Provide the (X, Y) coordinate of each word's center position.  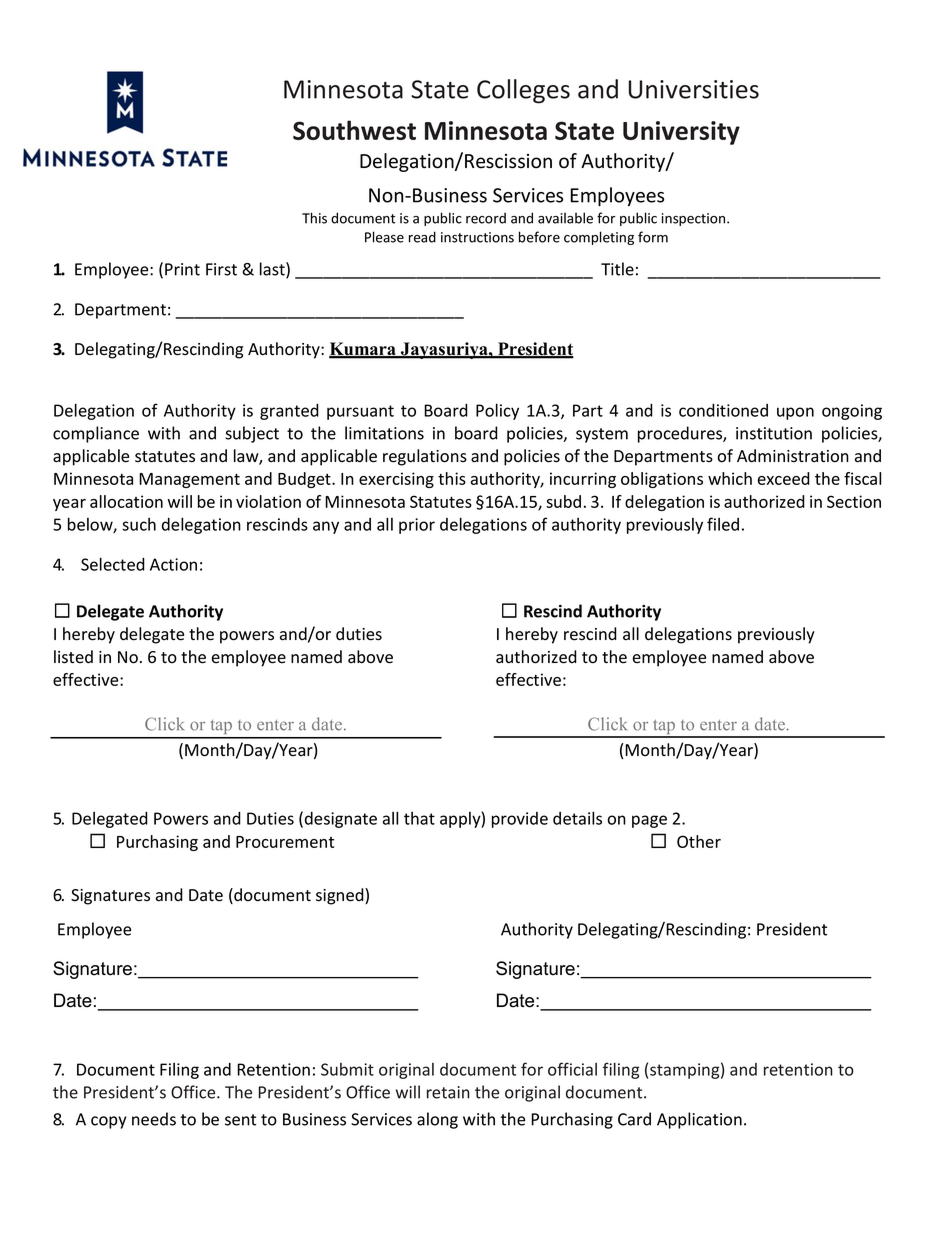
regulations (425, 457)
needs (154, 1119)
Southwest (354, 130)
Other (699, 841)
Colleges (523, 91)
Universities (694, 89)
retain (448, 1092)
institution (774, 433)
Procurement (285, 842)
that (419, 818)
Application (699, 1120)
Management (189, 480)
